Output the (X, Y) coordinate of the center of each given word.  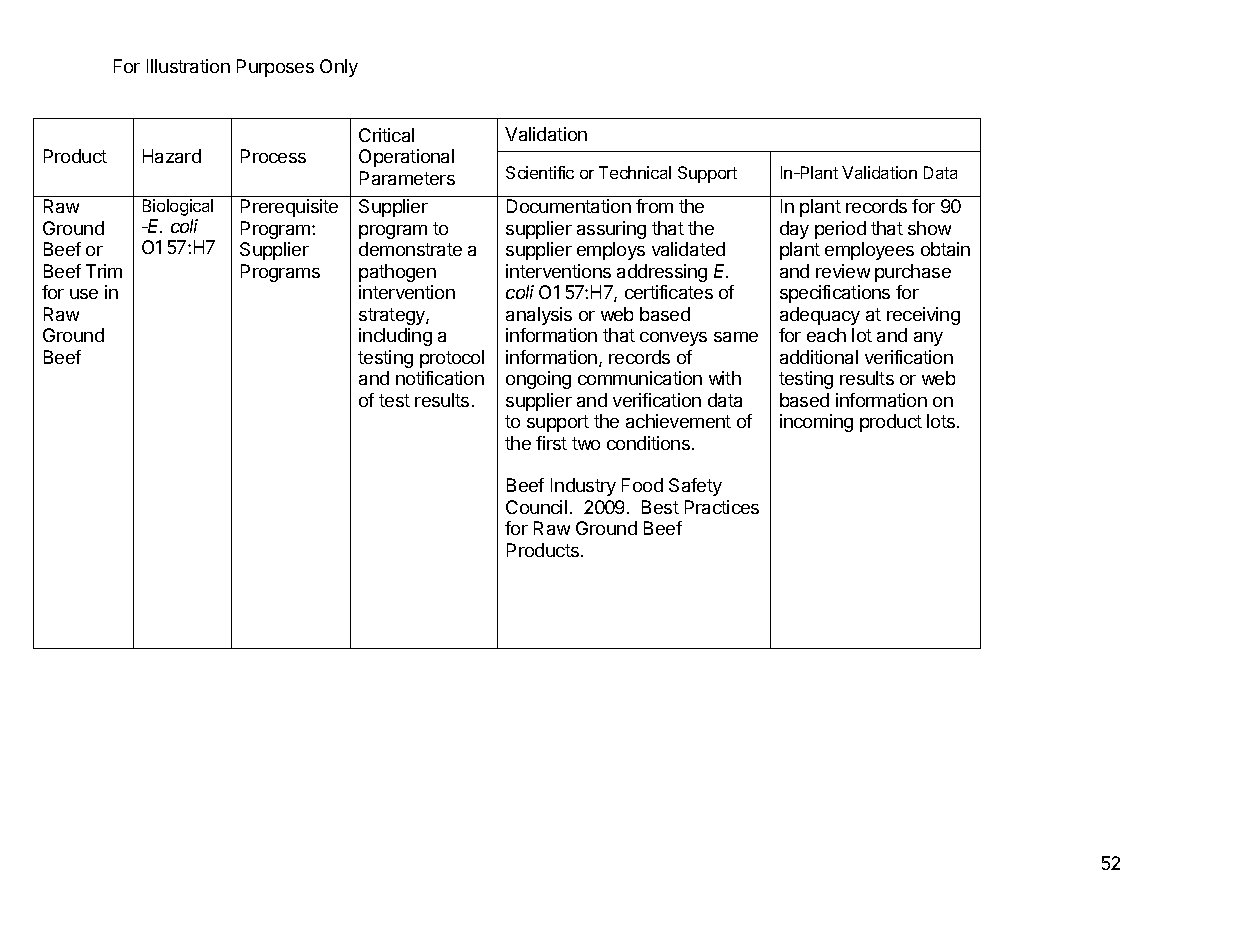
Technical (635, 172)
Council (536, 507)
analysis (539, 316)
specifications (835, 294)
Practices (722, 507)
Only (339, 68)
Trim (104, 271)
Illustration (188, 66)
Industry (583, 487)
